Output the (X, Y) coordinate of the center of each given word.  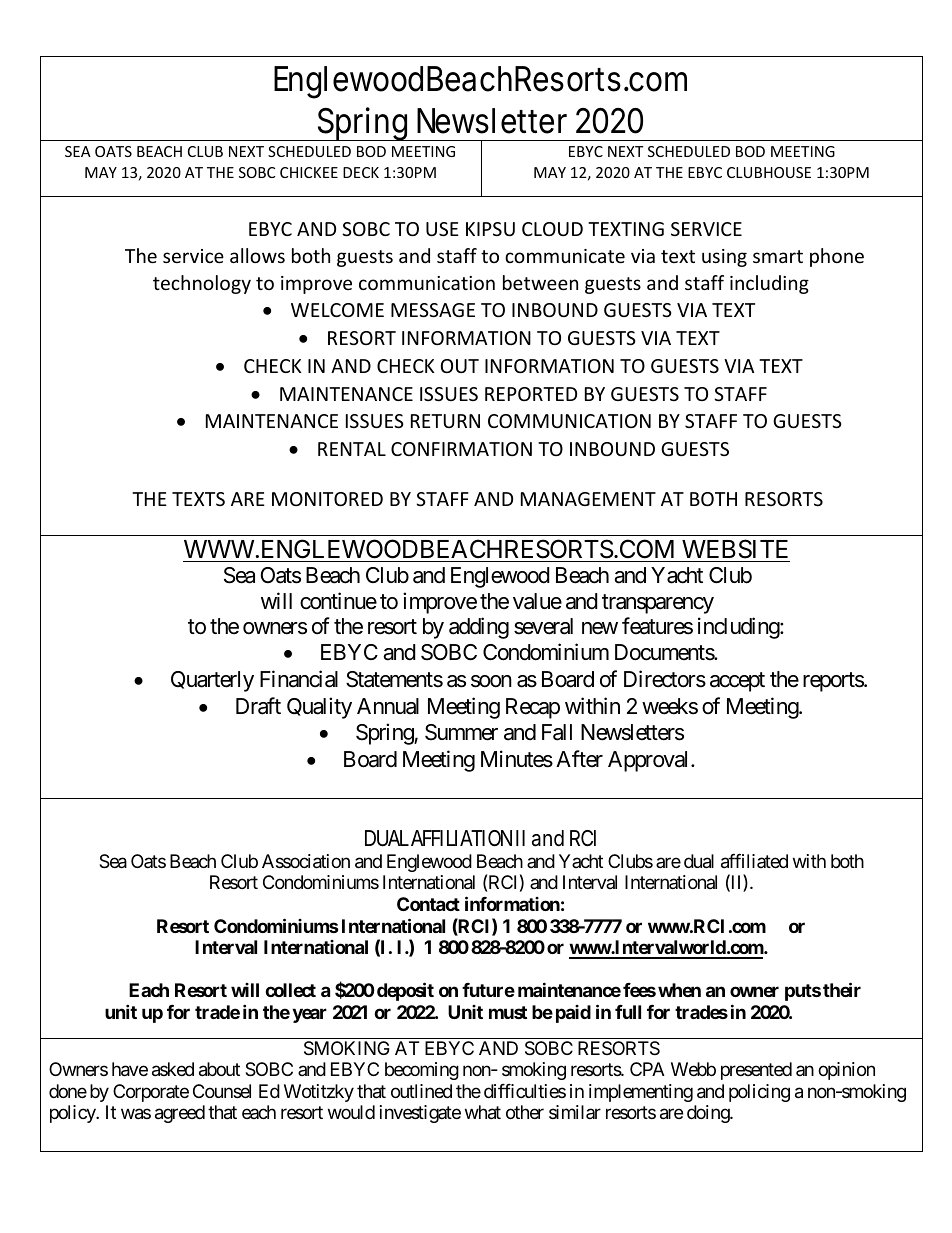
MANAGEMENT (588, 499)
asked (173, 1069)
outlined (421, 1091)
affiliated (754, 861)
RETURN (445, 421)
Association (306, 861)
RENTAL (352, 449)
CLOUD (552, 229)
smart (778, 256)
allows (257, 255)
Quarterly (212, 681)
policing (759, 1093)
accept (737, 682)
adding (479, 628)
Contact (428, 904)
